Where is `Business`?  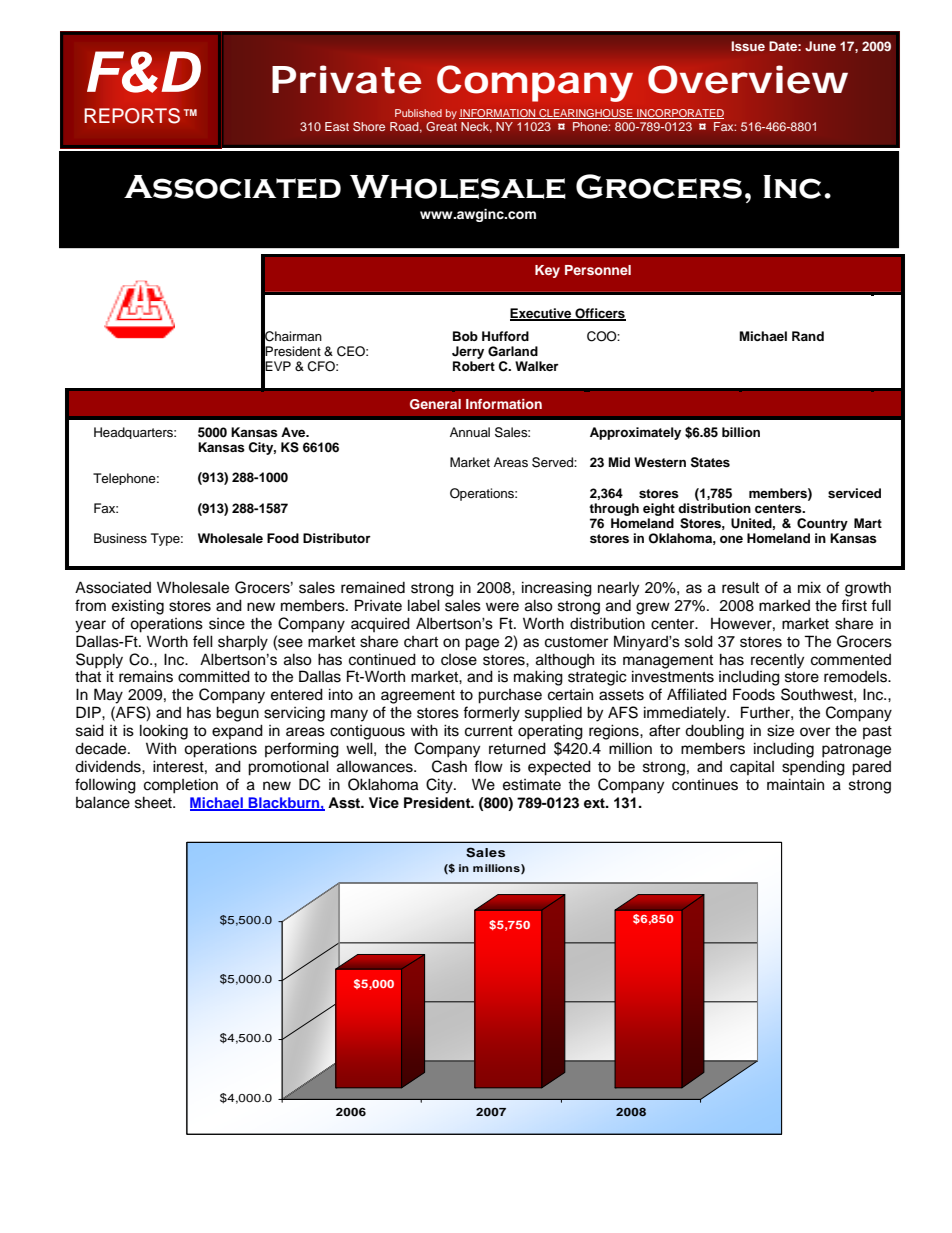
Business is located at coordinates (120, 538).
